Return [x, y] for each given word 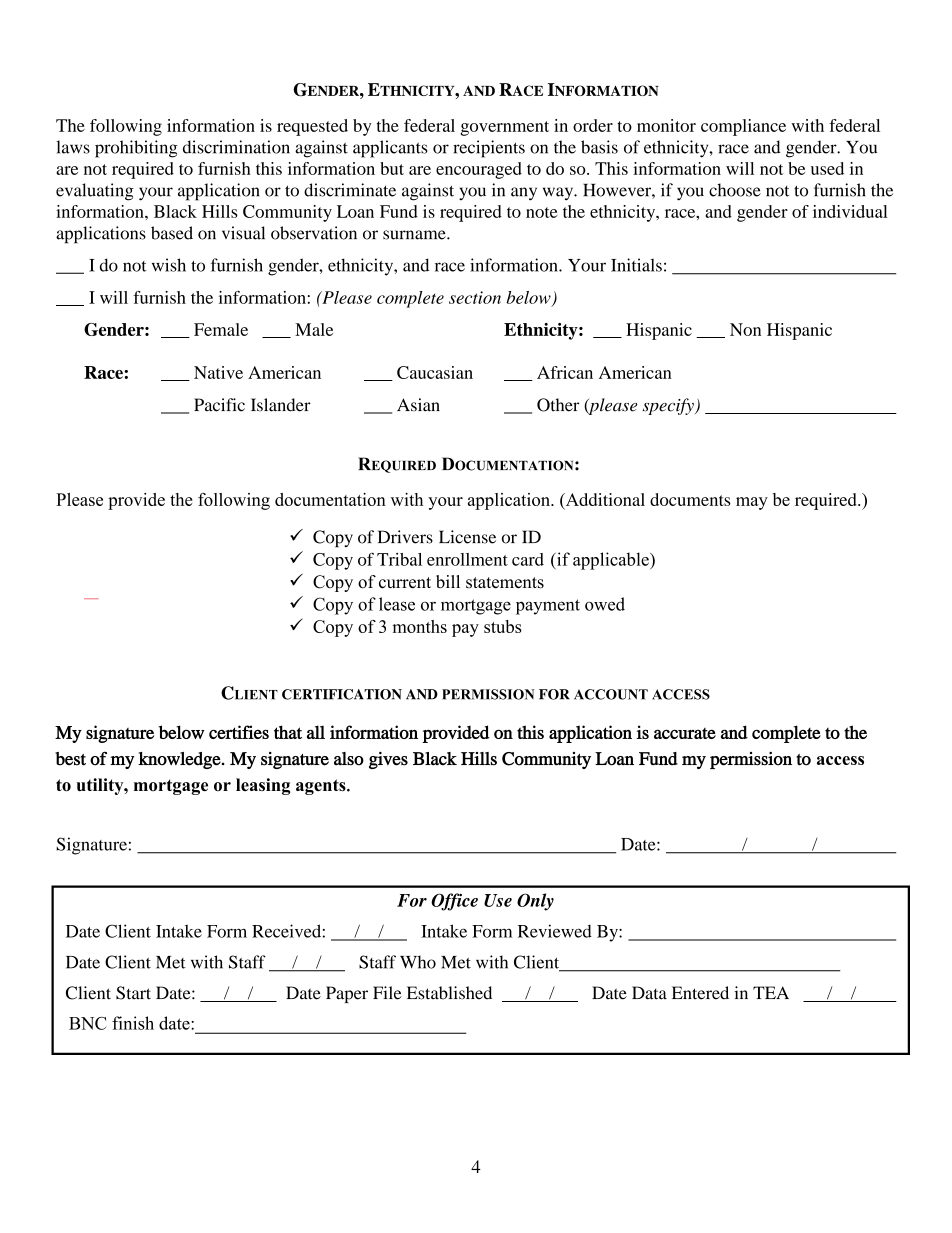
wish [169, 265]
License [467, 537]
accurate [685, 733]
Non [745, 329]
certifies [239, 732]
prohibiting [136, 149]
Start [133, 993]
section [475, 297]
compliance [743, 127]
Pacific [219, 405]
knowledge [180, 760]
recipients [489, 149]
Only [535, 902]
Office [454, 902]
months [419, 626]
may [752, 503]
